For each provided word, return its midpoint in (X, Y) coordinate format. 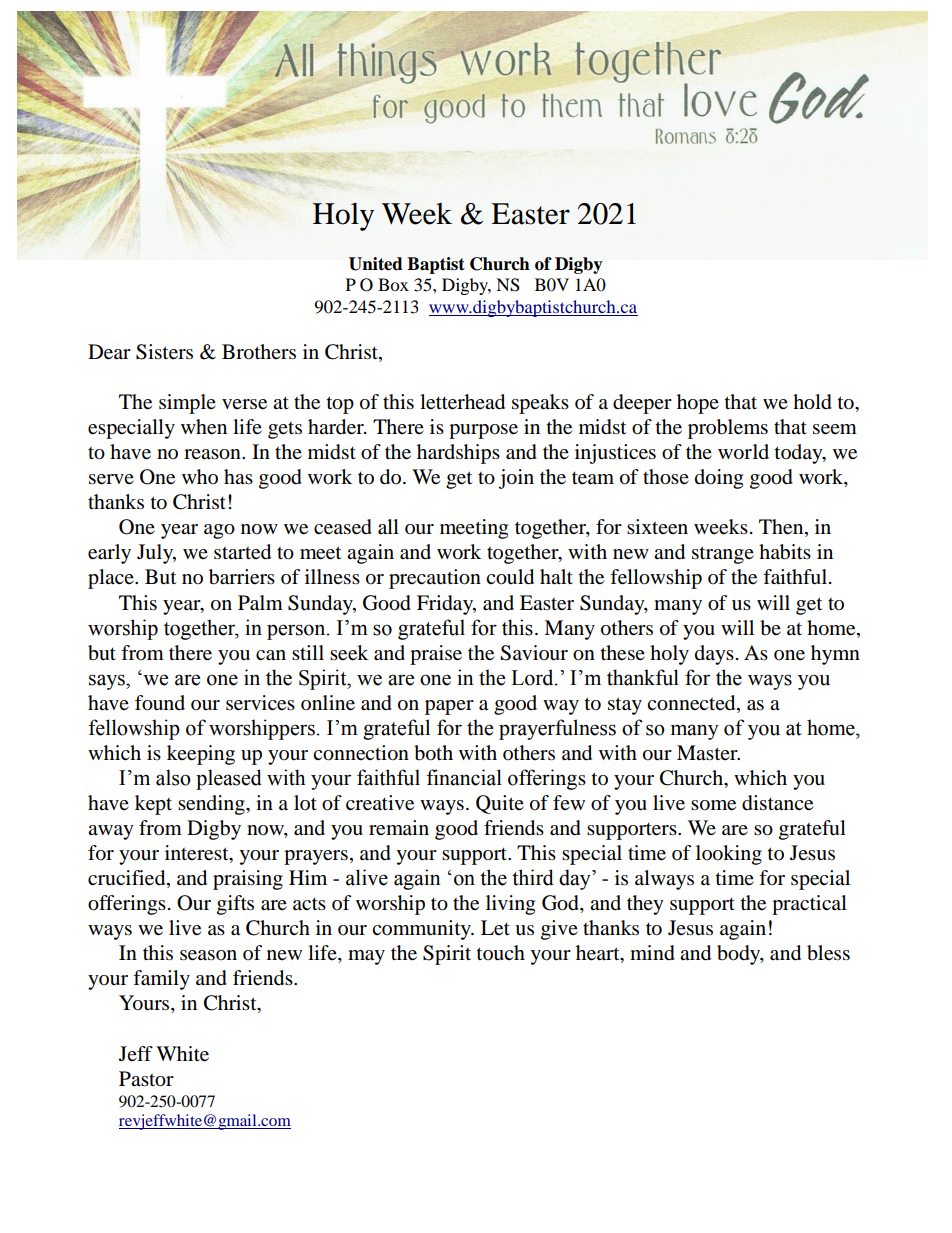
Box (393, 284)
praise (436, 655)
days (714, 655)
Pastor (146, 1079)
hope (698, 404)
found (160, 703)
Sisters (164, 352)
